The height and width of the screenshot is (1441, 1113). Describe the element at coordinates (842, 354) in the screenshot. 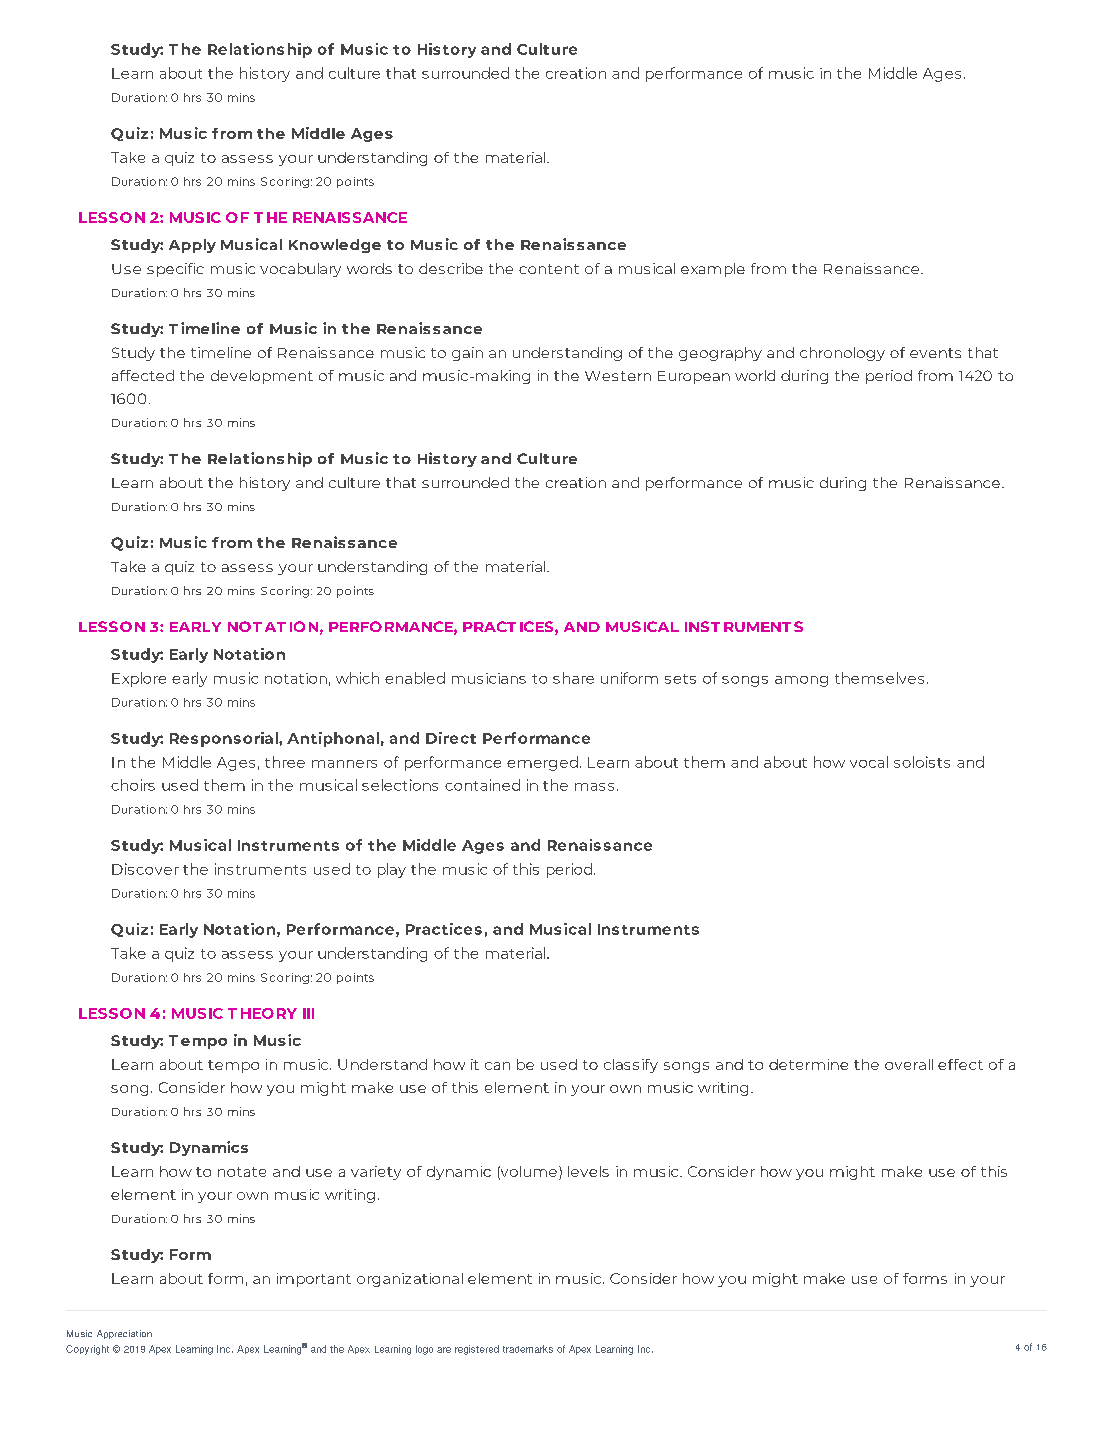

I see `chronology` at that location.
